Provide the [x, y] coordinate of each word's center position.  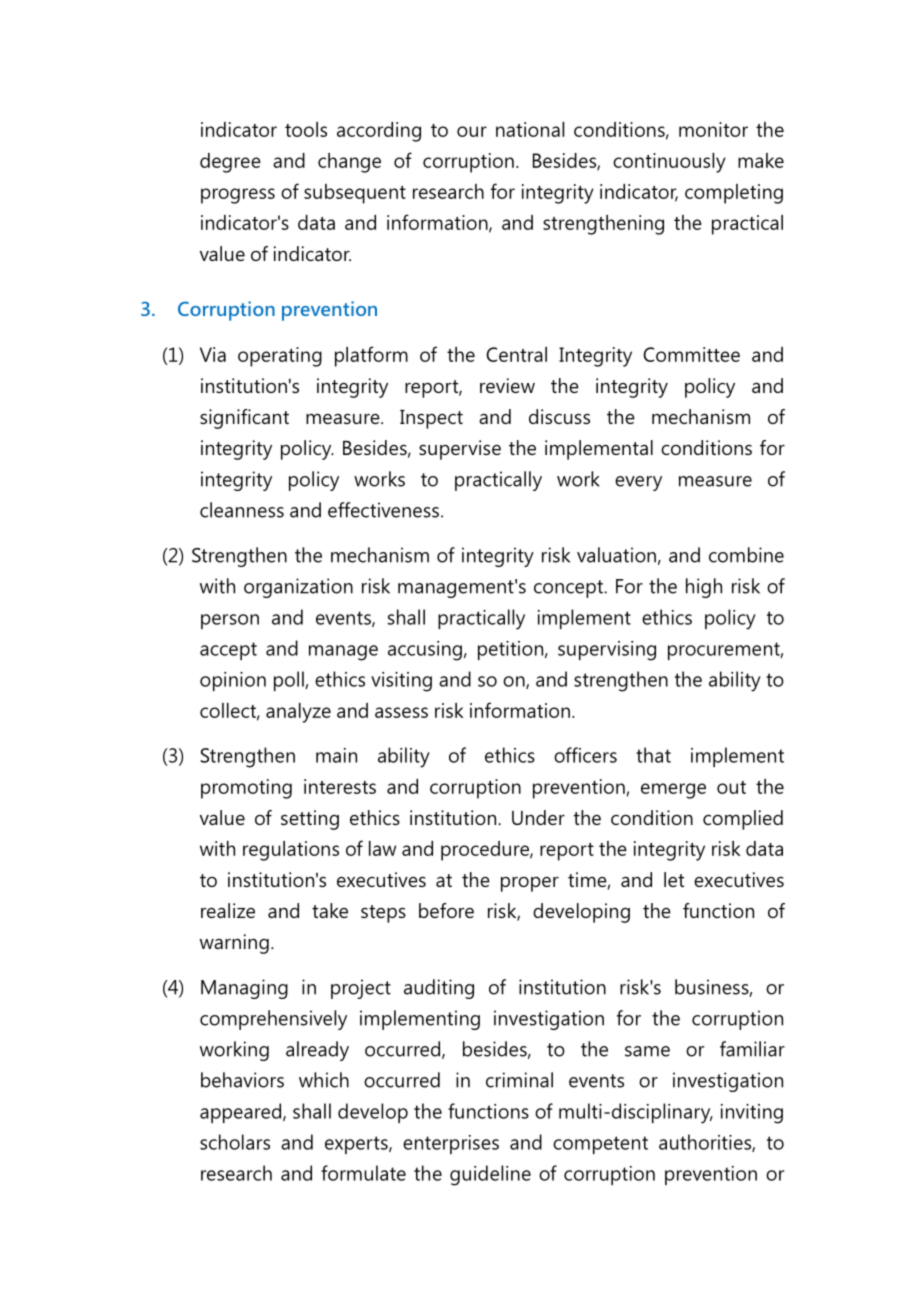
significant [244, 419]
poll [290, 681]
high [704, 588]
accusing [425, 651]
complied [743, 820]
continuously [669, 163]
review [507, 385]
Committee [691, 354]
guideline [490, 1175]
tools [306, 129]
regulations [291, 851]
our [472, 131]
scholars [235, 1142]
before [446, 910]
